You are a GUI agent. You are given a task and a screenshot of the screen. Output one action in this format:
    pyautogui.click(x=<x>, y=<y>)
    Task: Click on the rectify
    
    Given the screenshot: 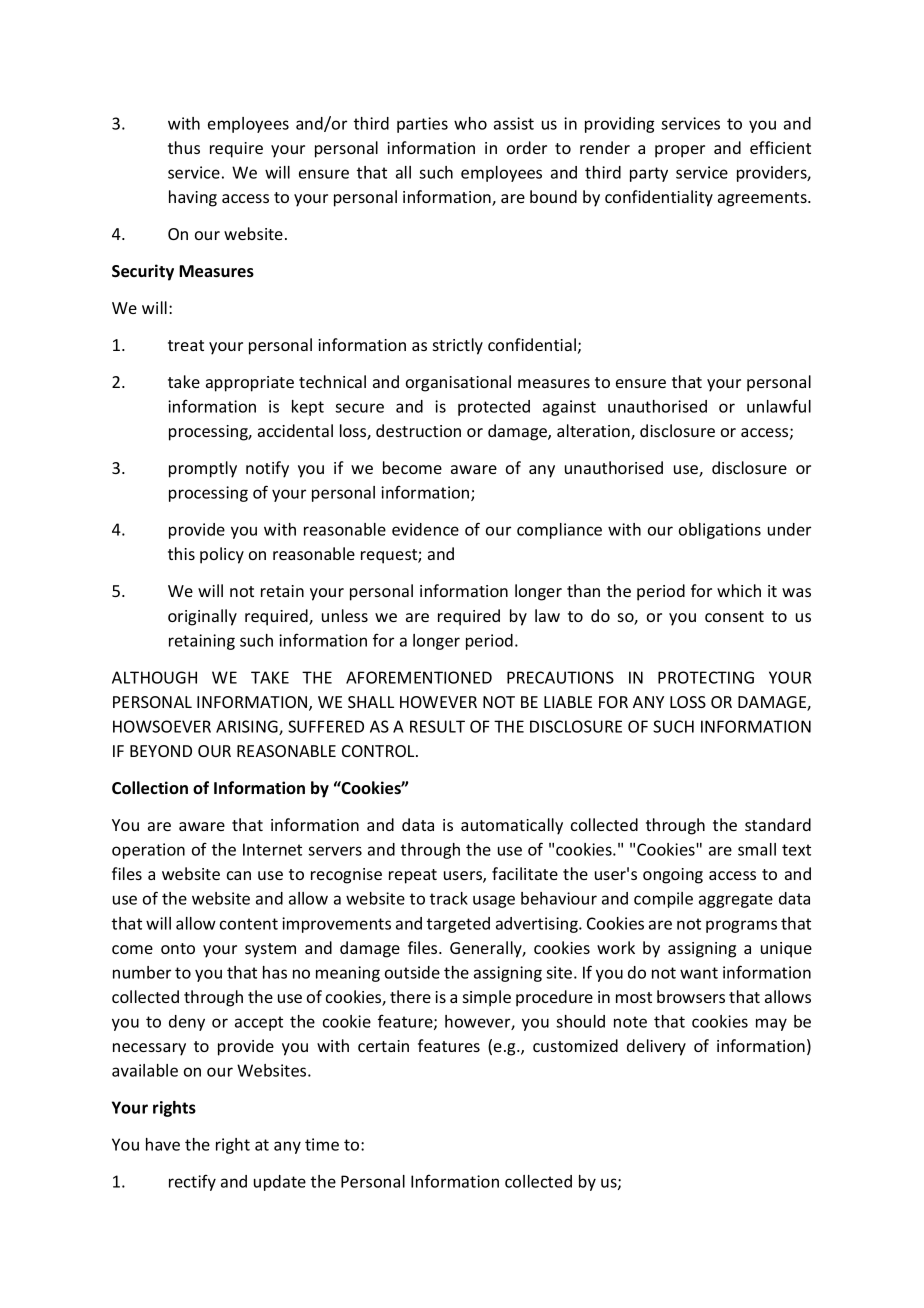 What is the action you would take?
    pyautogui.click(x=192, y=1182)
